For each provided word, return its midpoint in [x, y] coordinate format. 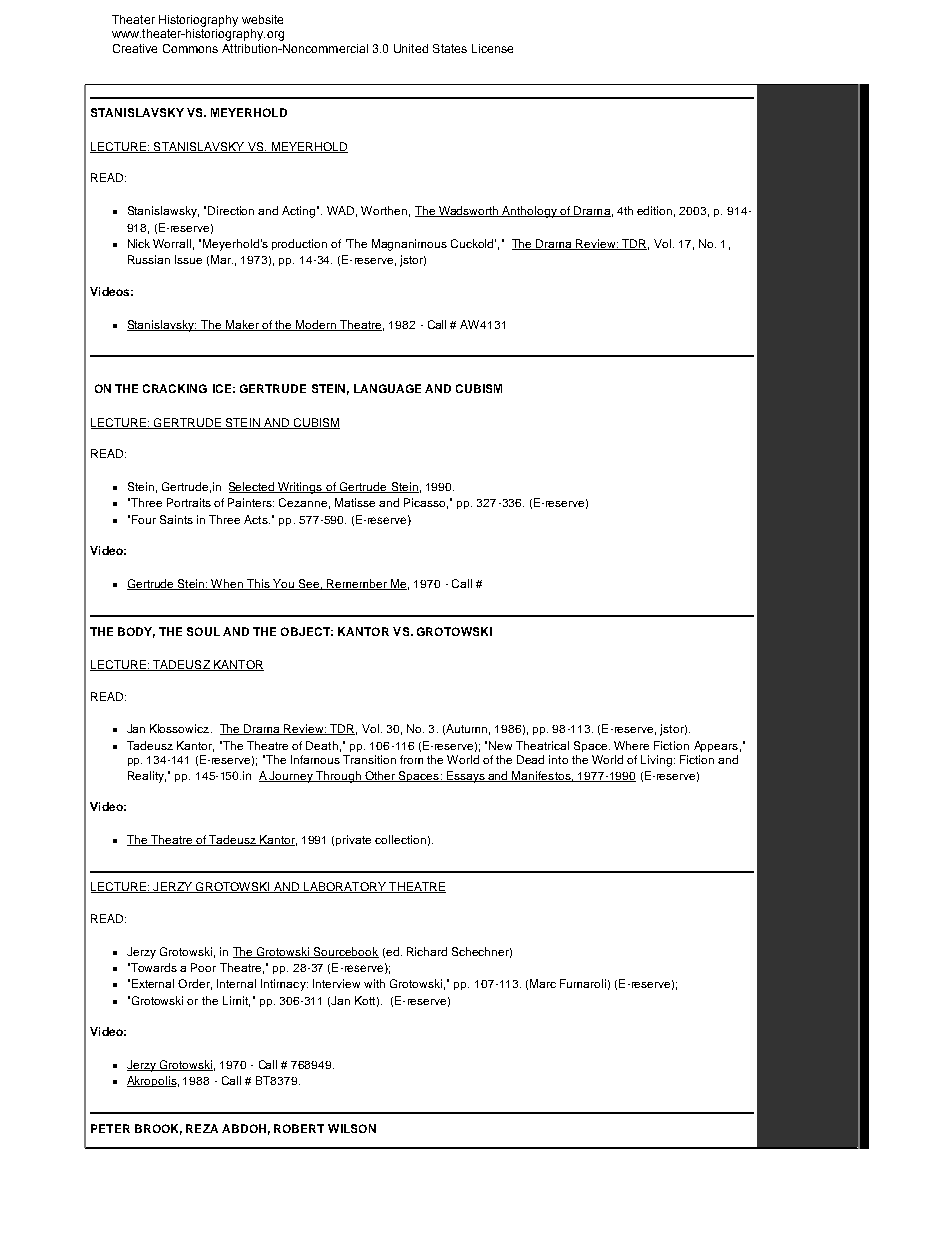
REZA [202, 1128]
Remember [357, 584]
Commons [190, 48]
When [228, 584]
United [411, 48]
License [492, 48]
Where [631, 745]
